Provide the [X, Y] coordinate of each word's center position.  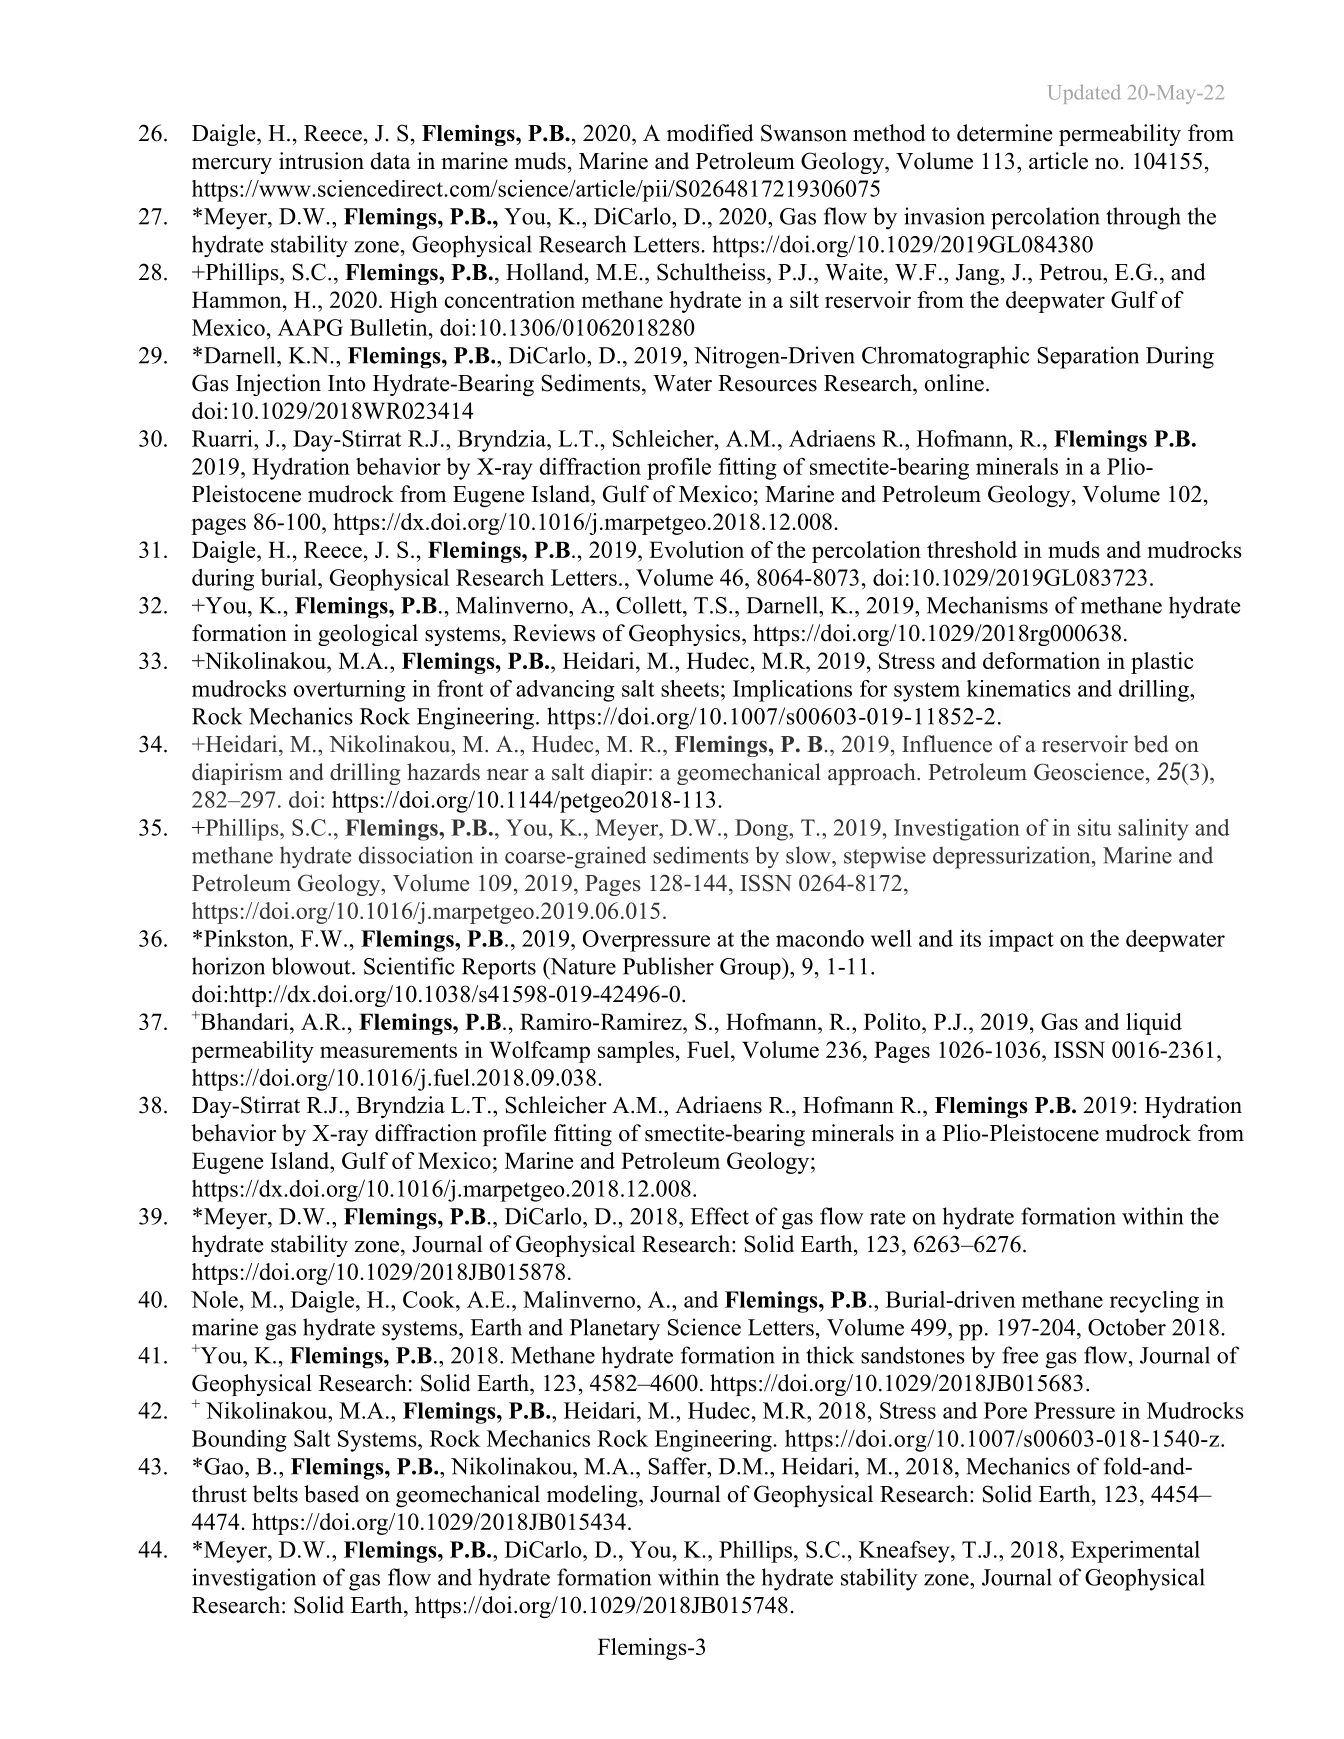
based [331, 1494]
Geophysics [686, 635]
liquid [1154, 1024]
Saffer [678, 1466]
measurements [388, 1050]
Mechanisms [987, 605]
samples [636, 1052]
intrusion [321, 161]
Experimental [1135, 1552]
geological [368, 635]
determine [1005, 133]
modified [710, 133]
